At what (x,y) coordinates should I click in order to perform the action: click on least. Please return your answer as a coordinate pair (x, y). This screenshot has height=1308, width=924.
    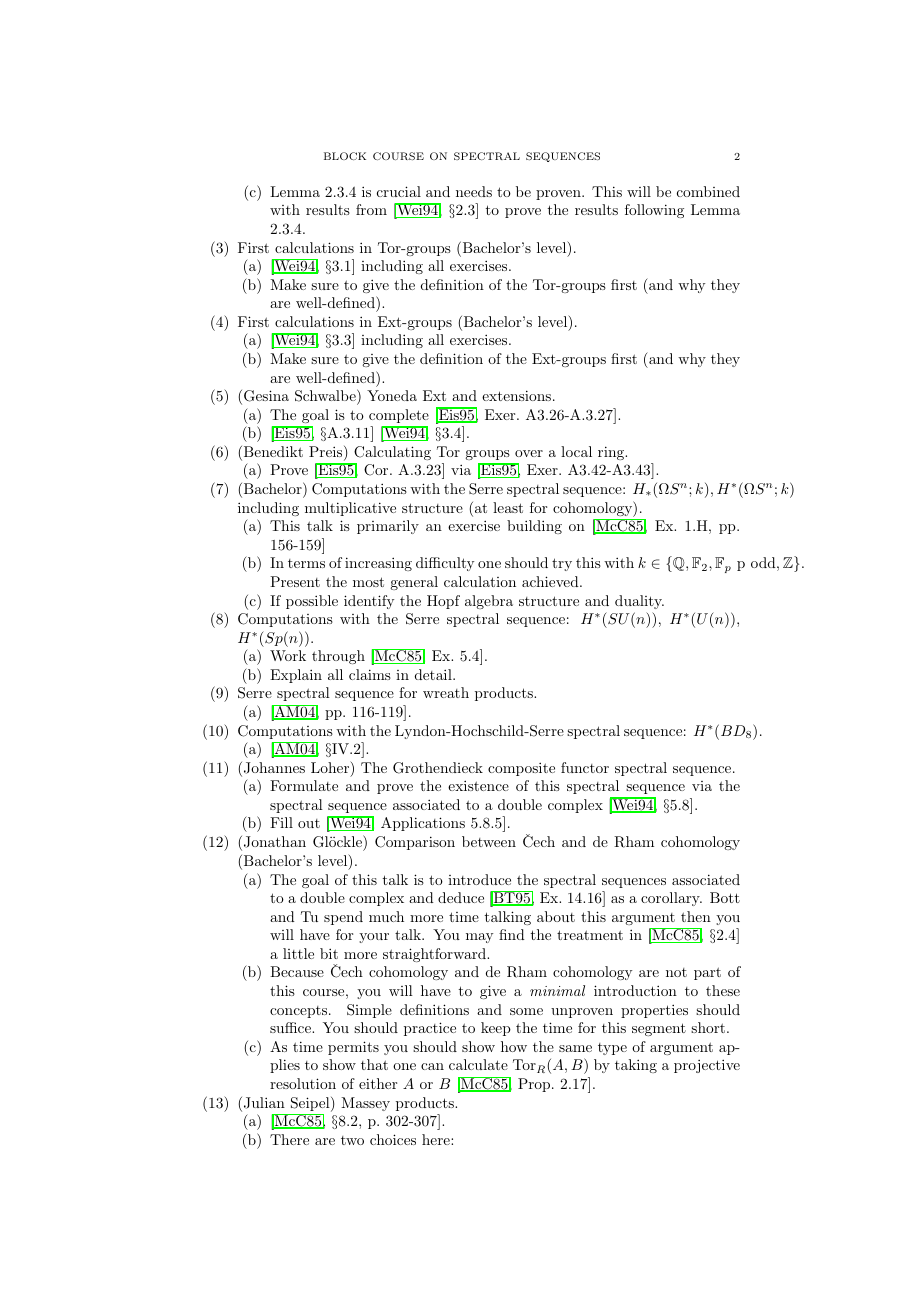
    Looking at the image, I should click on (508, 507).
